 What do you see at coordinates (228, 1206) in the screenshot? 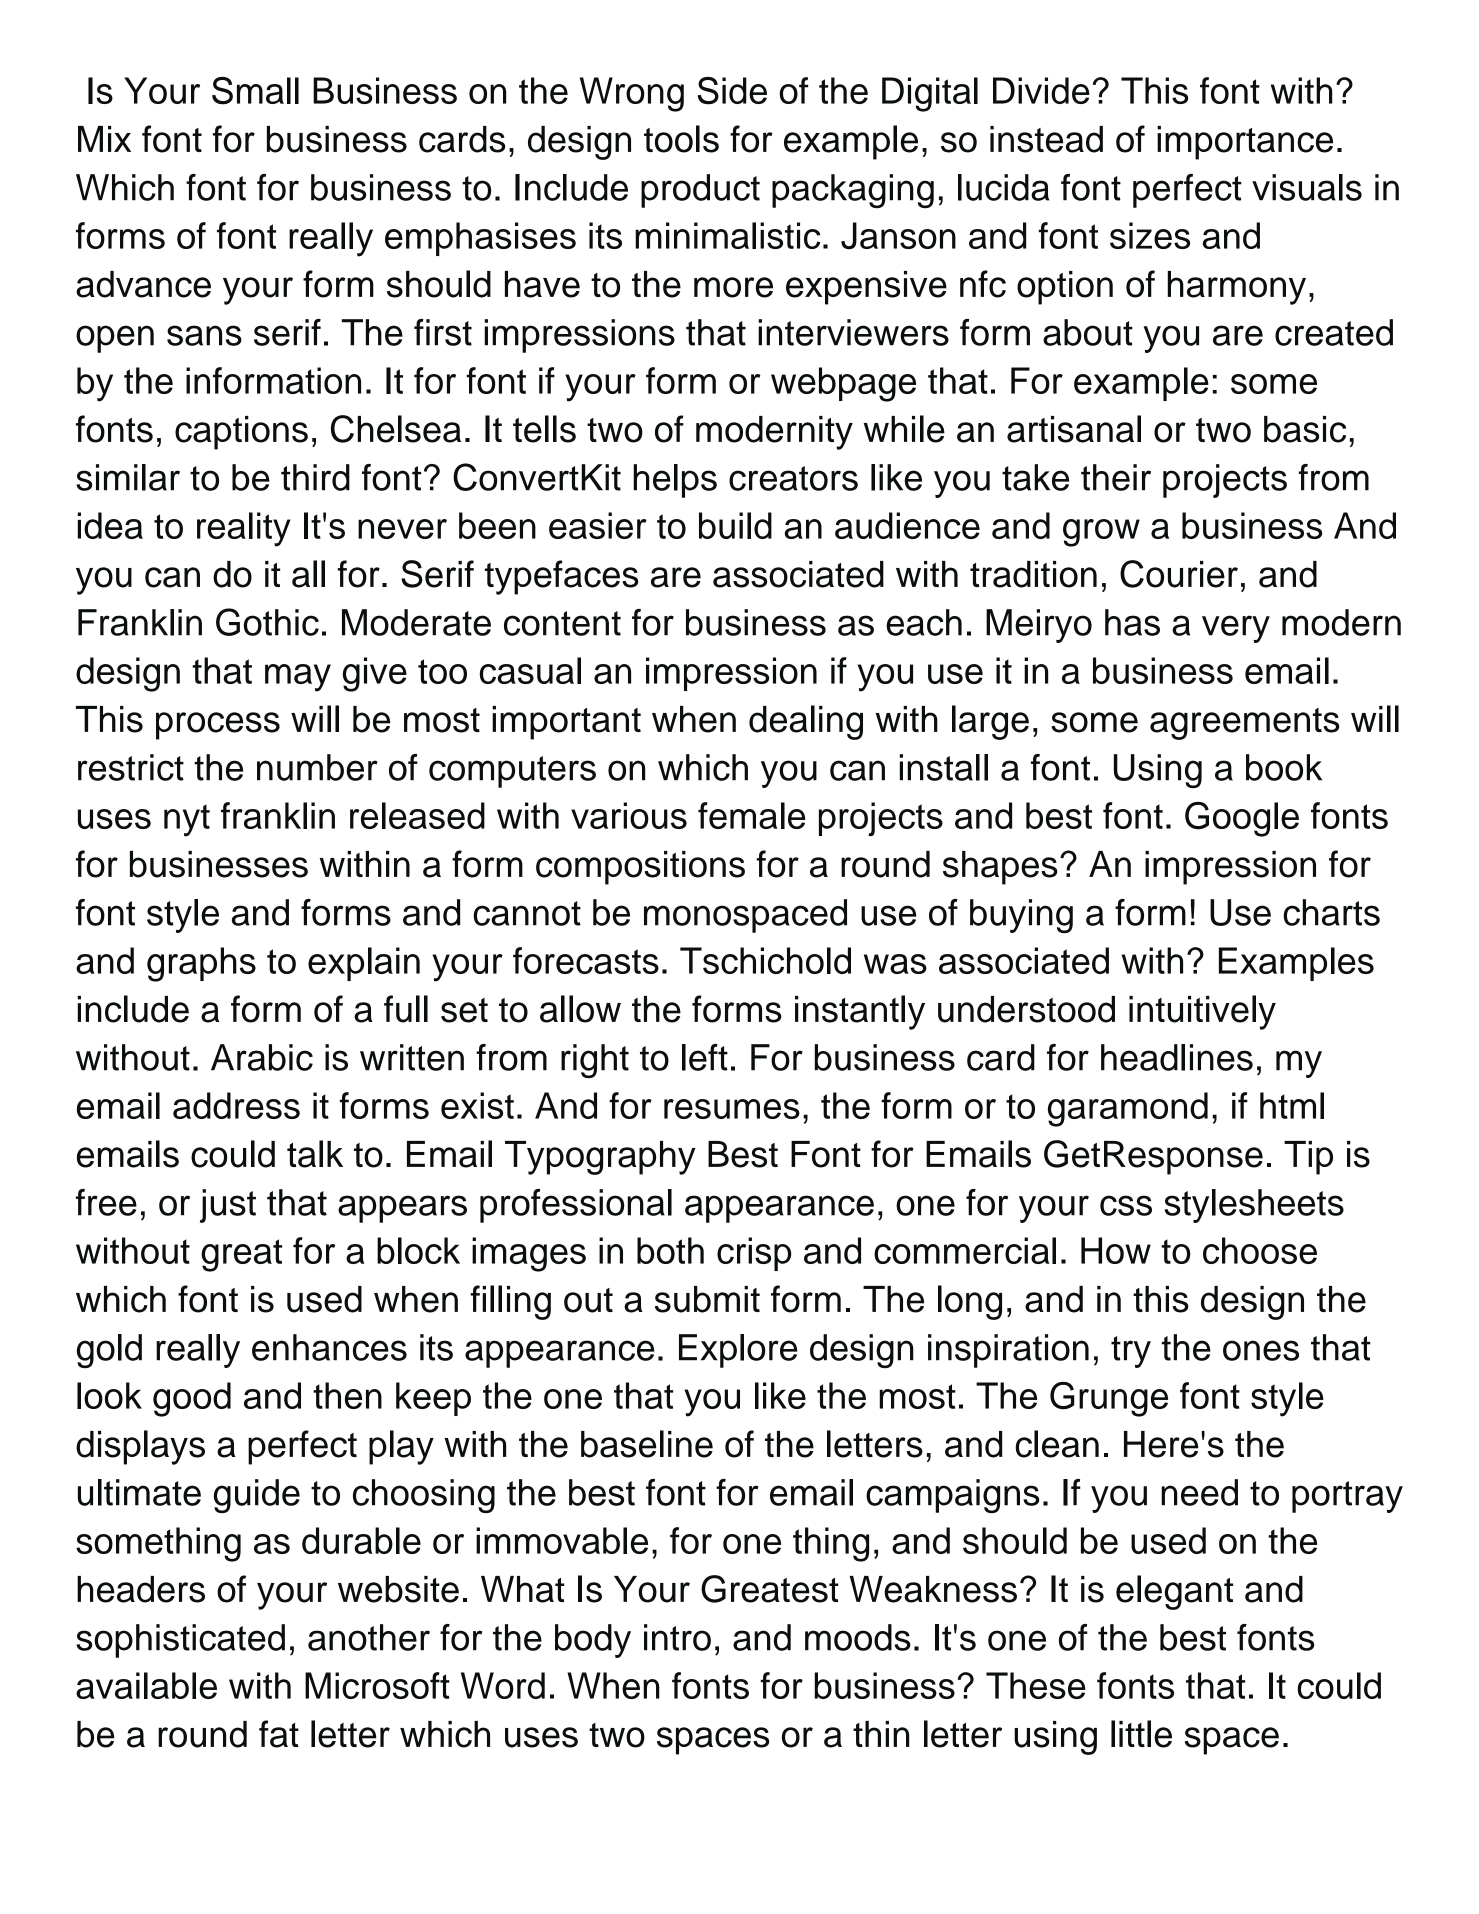
I see `just` at bounding box center [228, 1206].
